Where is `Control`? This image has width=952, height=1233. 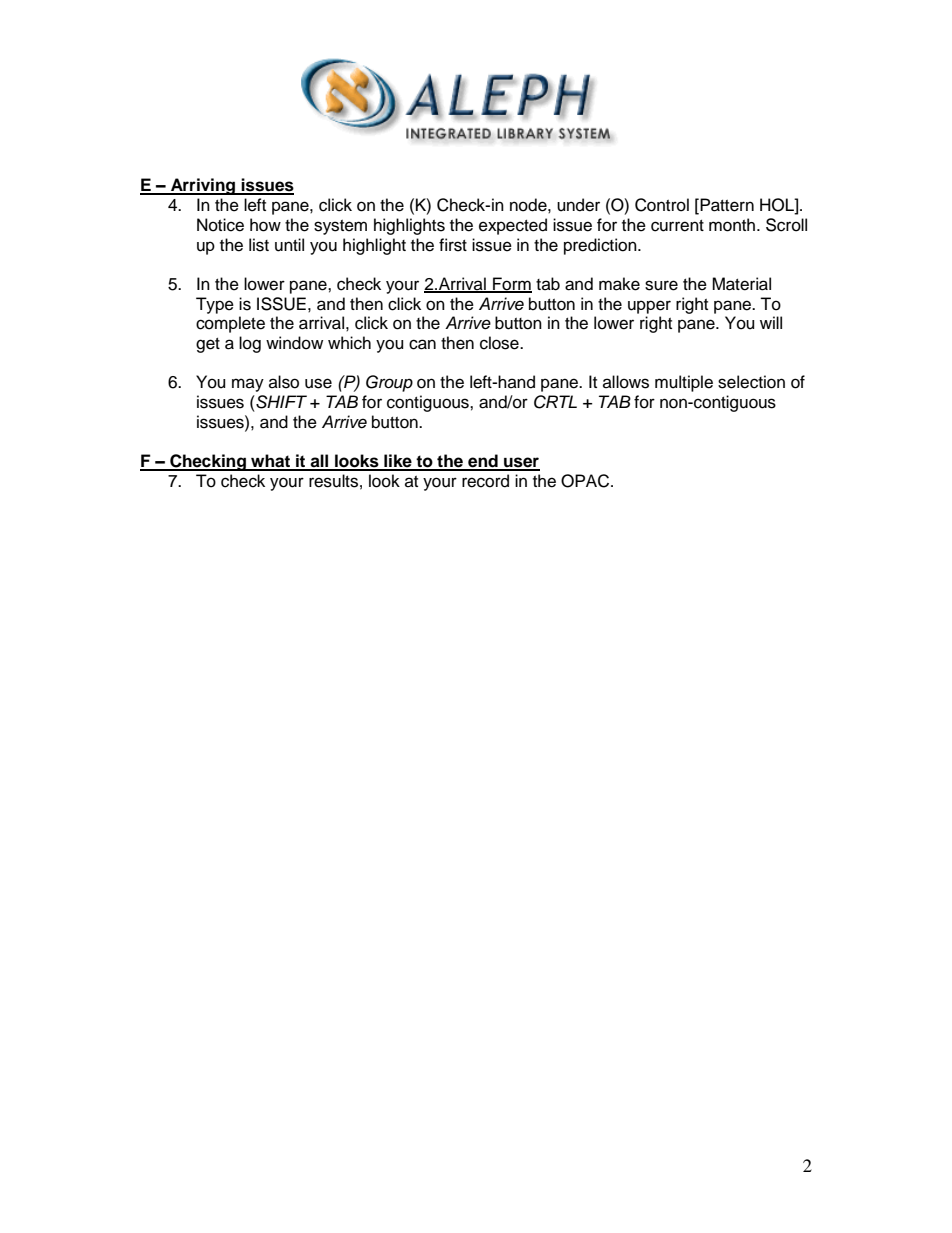 Control is located at coordinates (662, 205).
